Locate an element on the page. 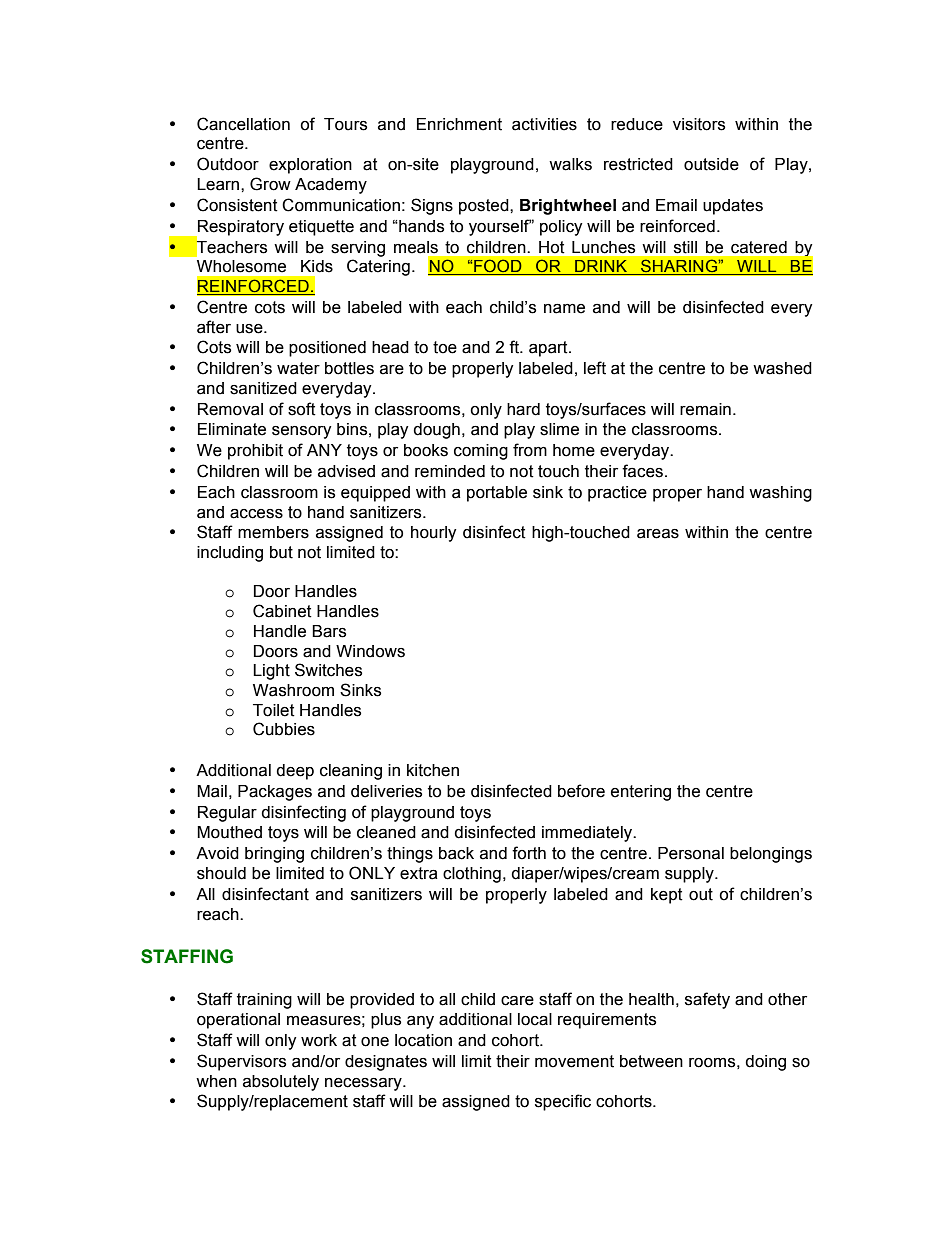 This image has width=952, height=1233. hourly is located at coordinates (434, 534).
